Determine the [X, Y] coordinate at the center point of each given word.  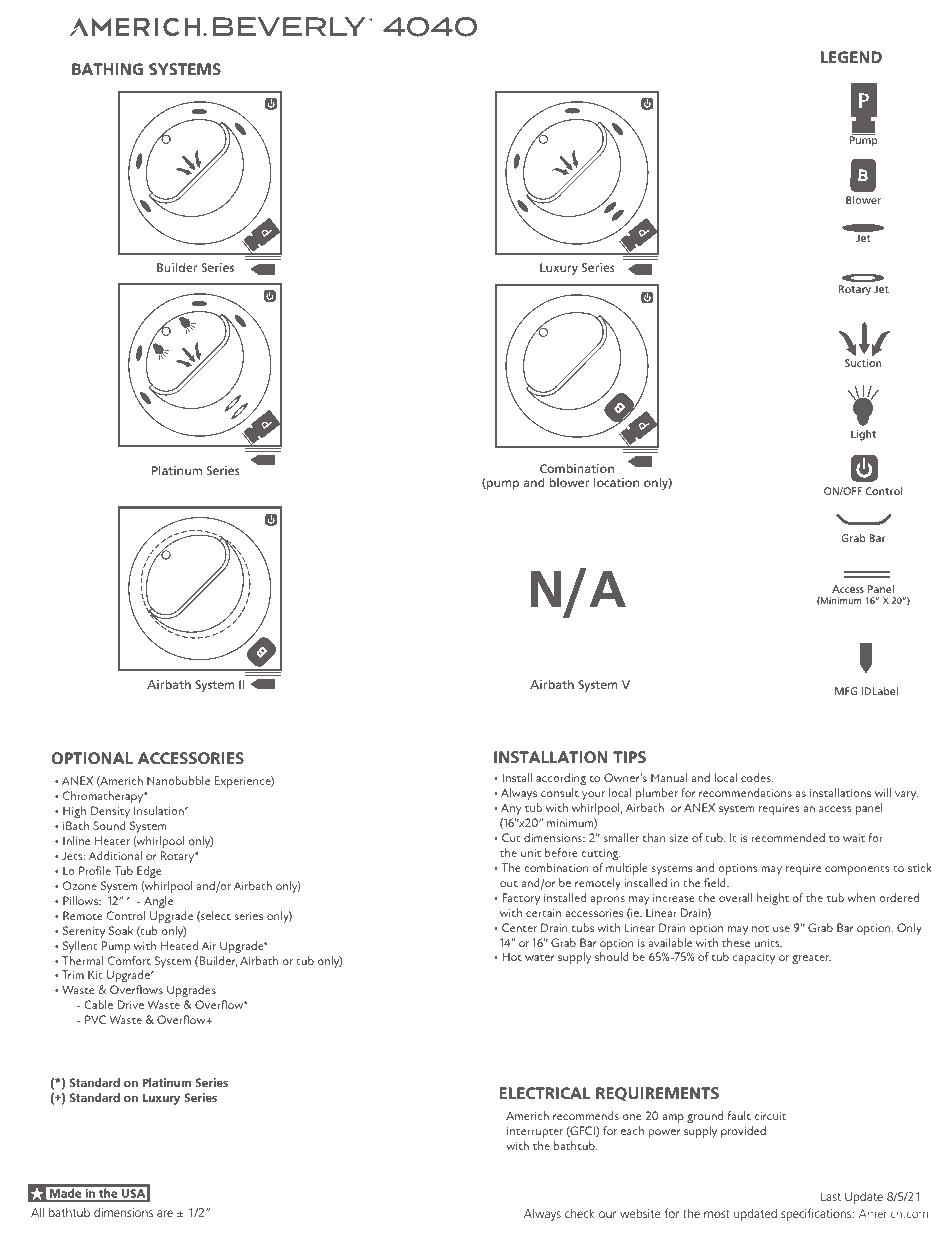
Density [110, 812]
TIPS [629, 757]
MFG [846, 691]
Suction [863, 363]
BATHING [107, 69]
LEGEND [851, 57]
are [165, 1213]
